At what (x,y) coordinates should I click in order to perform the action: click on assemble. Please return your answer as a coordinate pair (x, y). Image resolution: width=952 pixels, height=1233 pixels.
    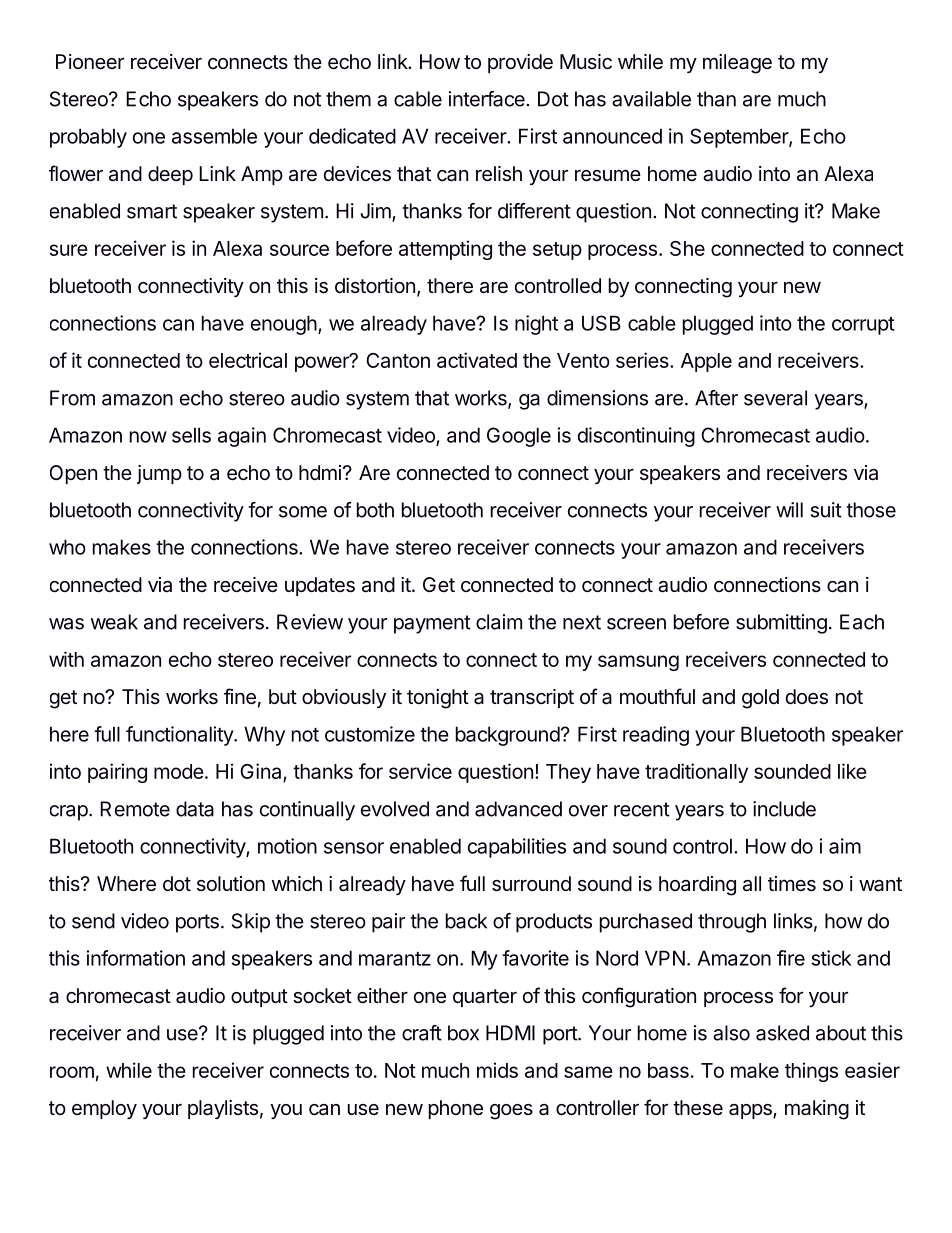
    Looking at the image, I should click on (214, 136).
